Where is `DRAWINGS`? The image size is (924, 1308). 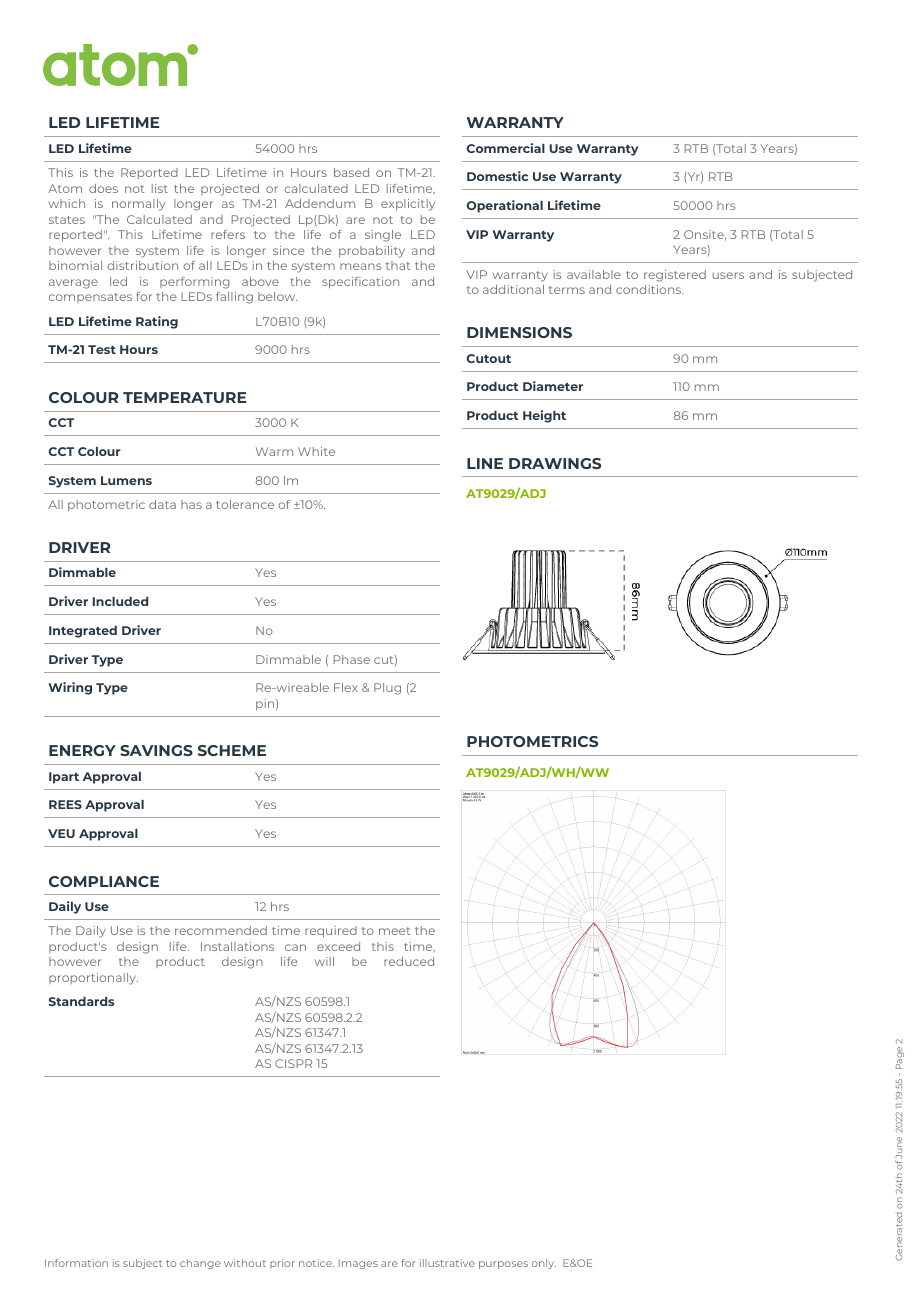 DRAWINGS is located at coordinates (555, 463).
